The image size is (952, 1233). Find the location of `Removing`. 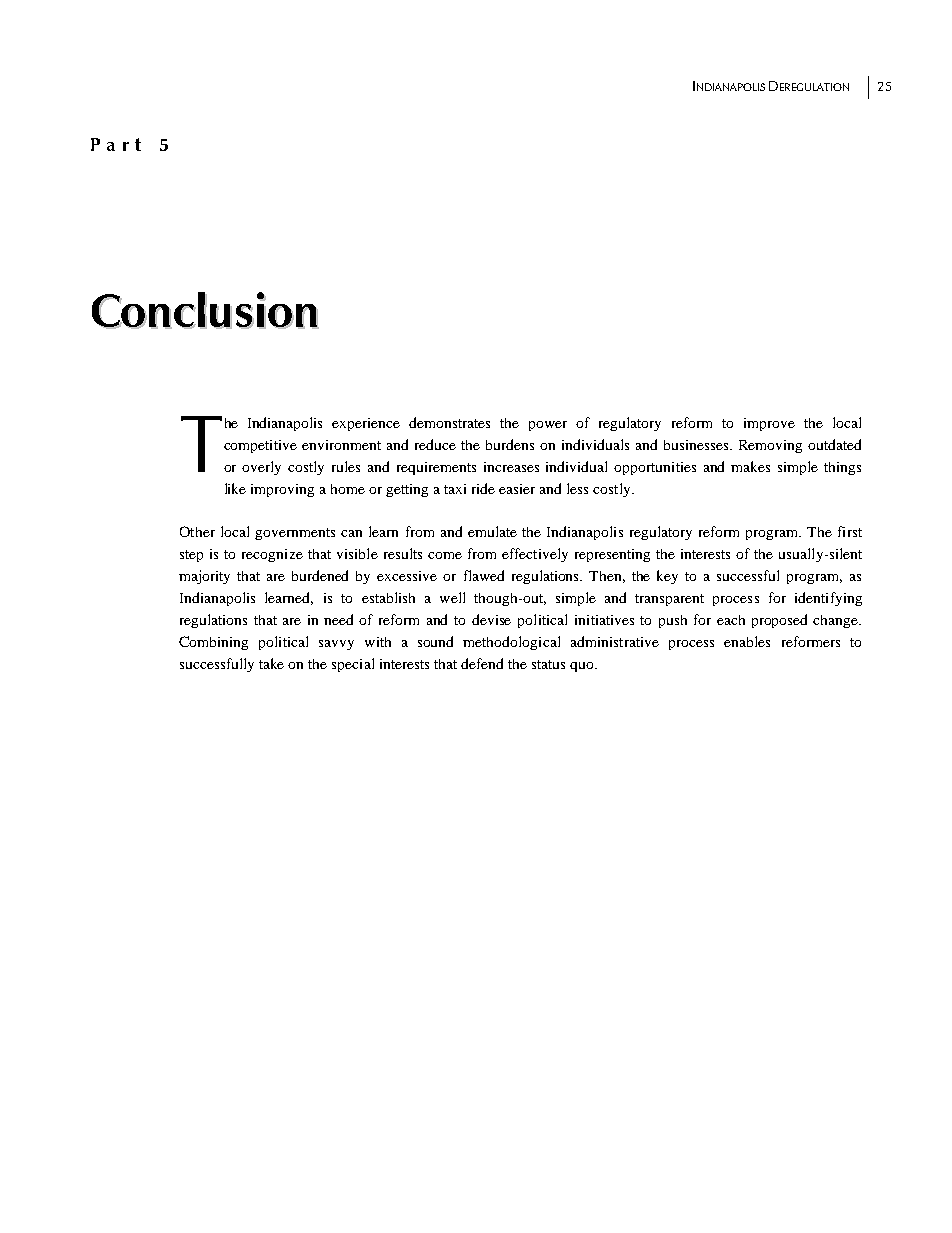

Removing is located at coordinates (770, 446).
